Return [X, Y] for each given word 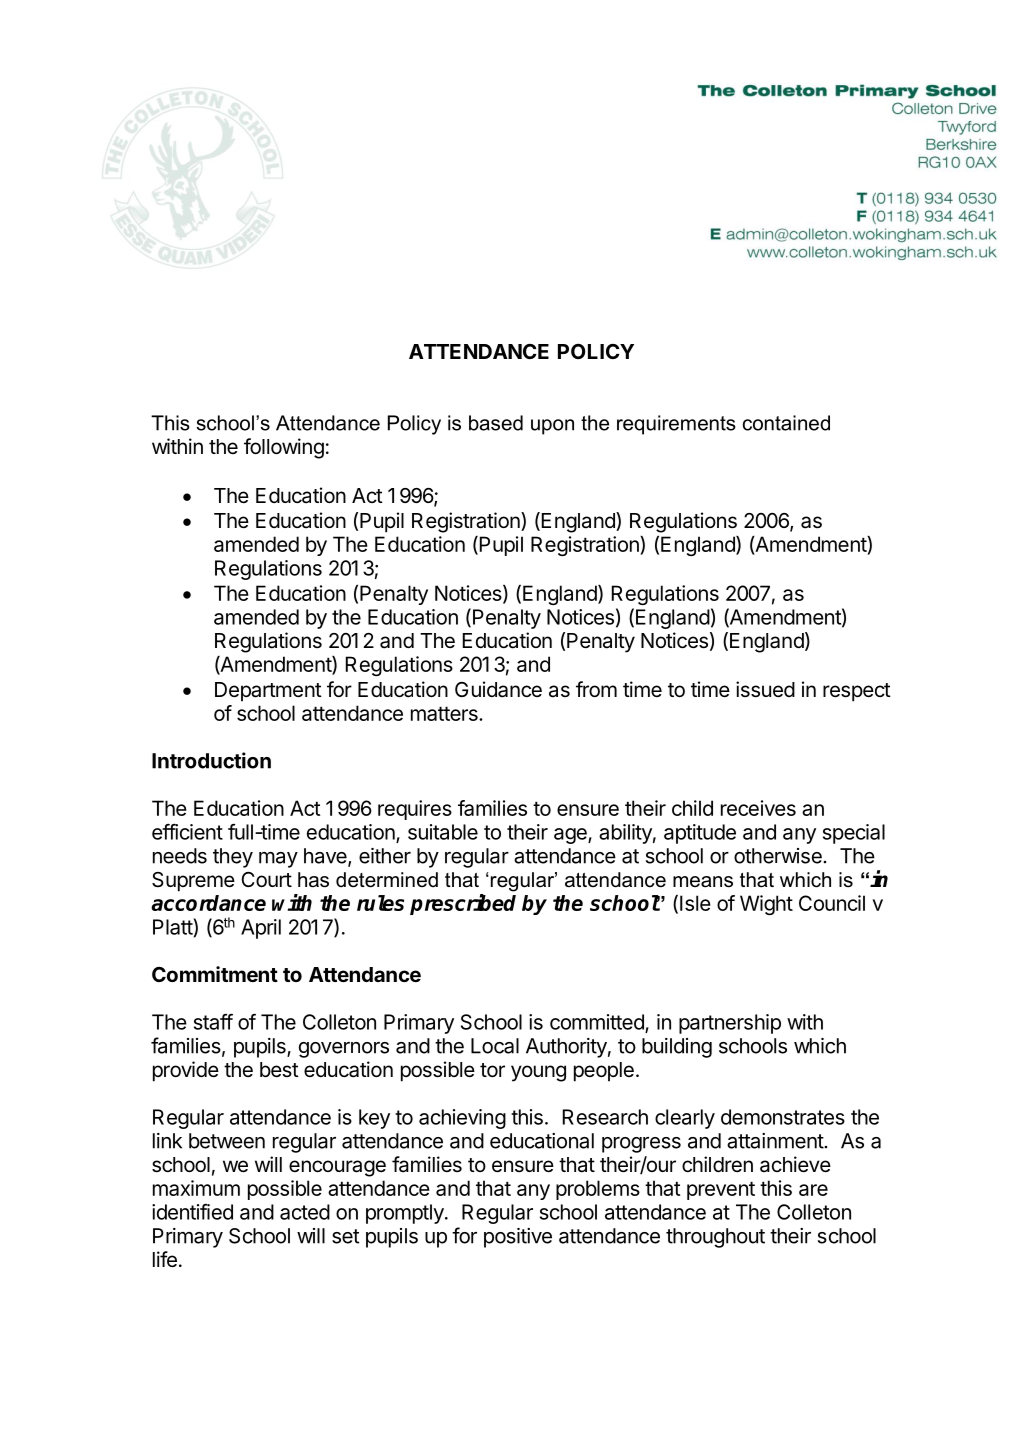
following [284, 448]
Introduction [211, 760]
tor [492, 1070]
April [261, 929]
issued [765, 689]
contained [786, 423]
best [279, 1070]
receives [758, 808]
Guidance [498, 689]
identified [192, 1212]
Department [268, 692]
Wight [766, 905]
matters [445, 713]
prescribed [463, 904]
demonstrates [783, 1117]
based [496, 423]
